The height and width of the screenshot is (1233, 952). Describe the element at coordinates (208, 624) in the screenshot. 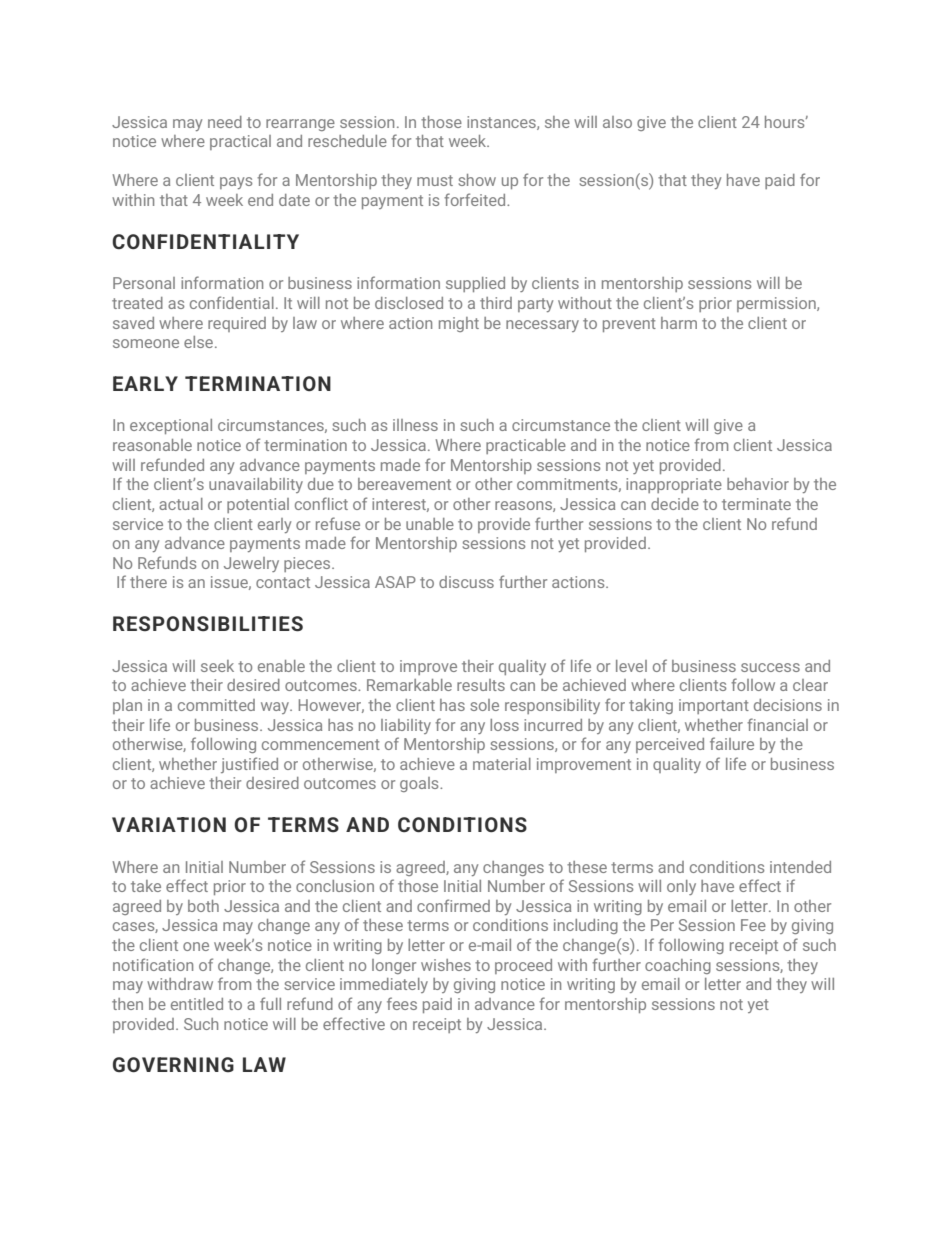

I see `RESPONSIBILITIES` at that location.
